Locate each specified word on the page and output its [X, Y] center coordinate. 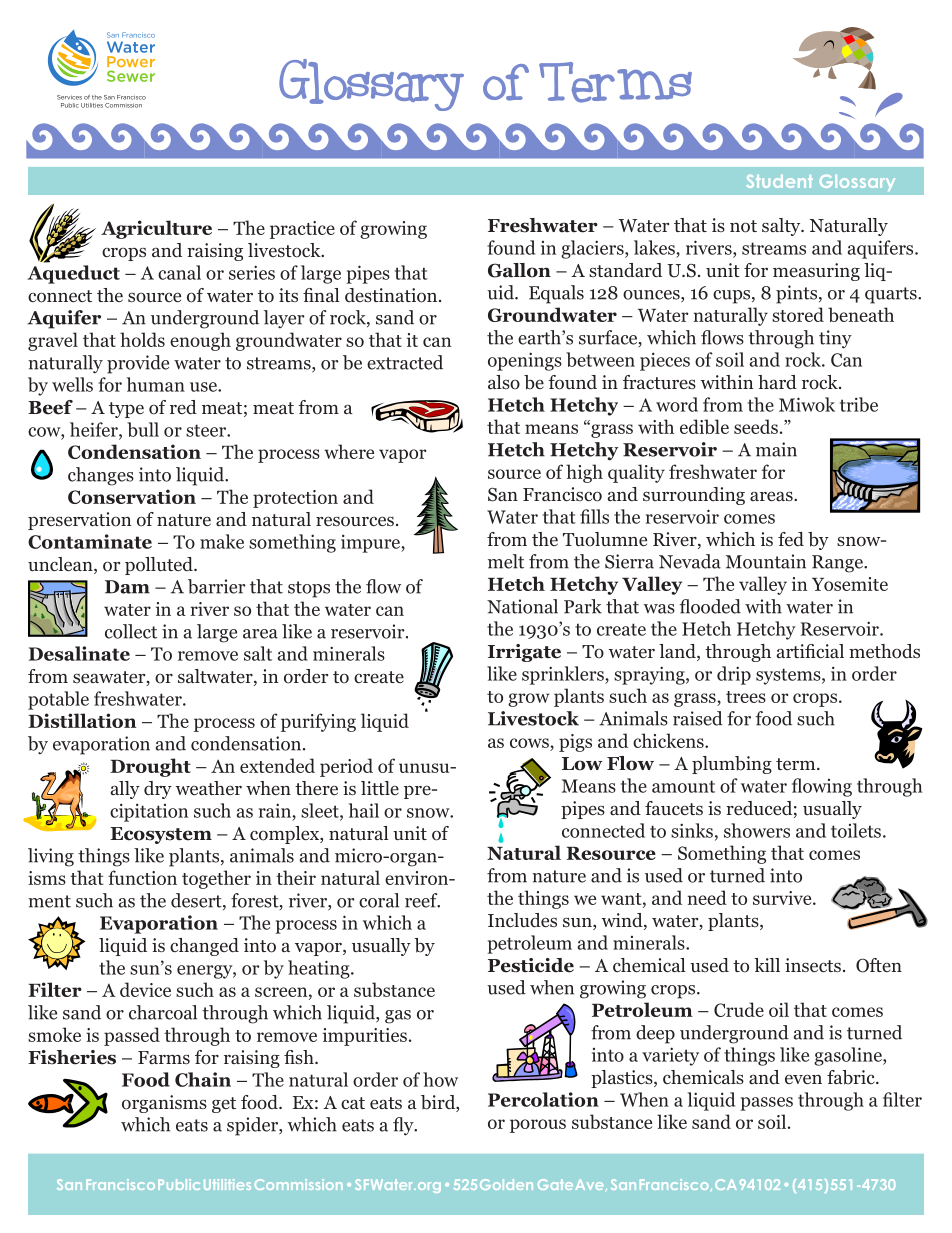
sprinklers [564, 675]
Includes [522, 920]
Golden [506, 1184]
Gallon [519, 270]
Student [779, 181]
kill [767, 965]
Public [179, 1184]
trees [746, 697]
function [142, 877]
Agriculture [156, 229]
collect [131, 631]
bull [143, 429]
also [504, 382]
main [776, 449]
